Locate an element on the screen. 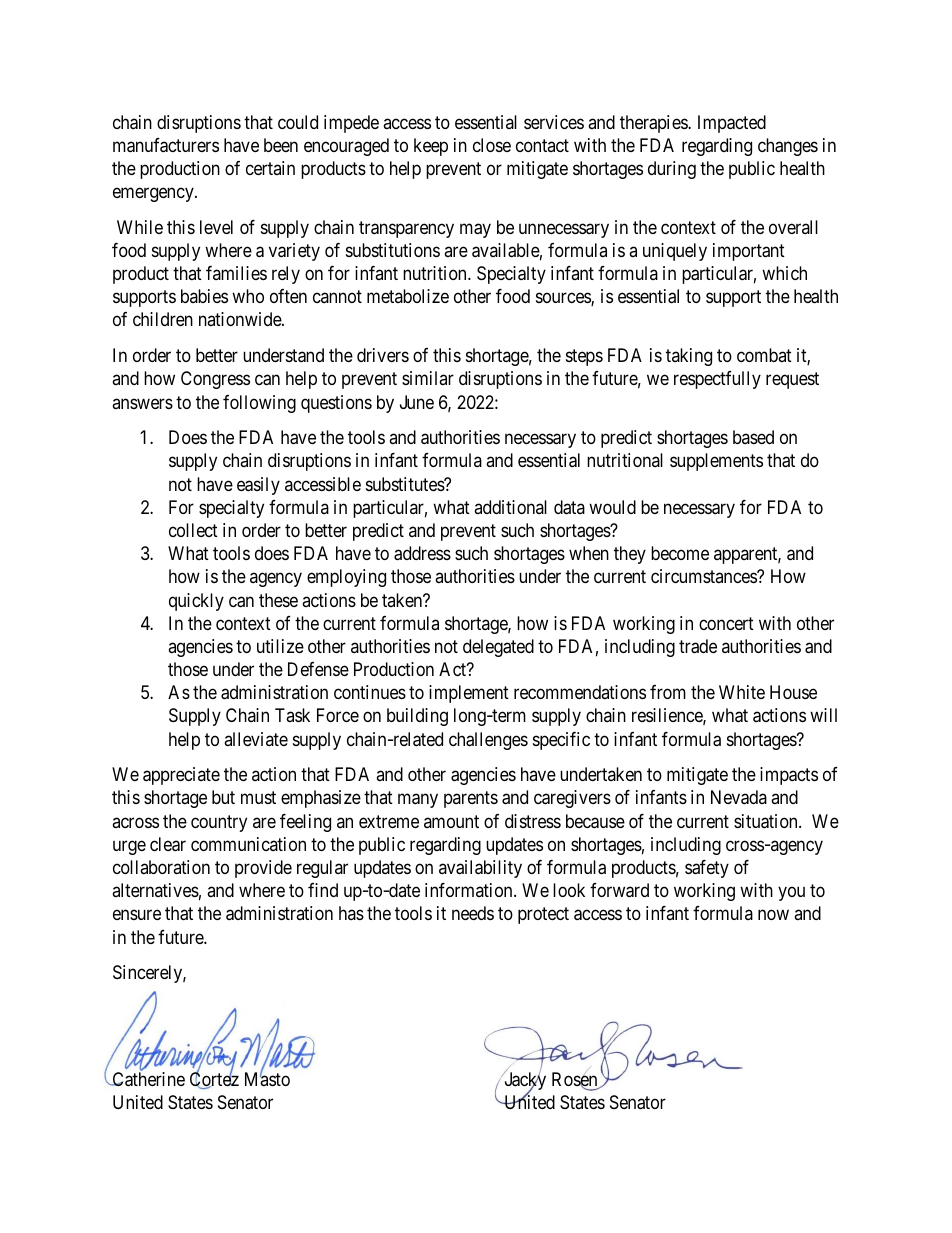 This screenshot has height=1233, width=952. Impacted is located at coordinates (732, 124).
